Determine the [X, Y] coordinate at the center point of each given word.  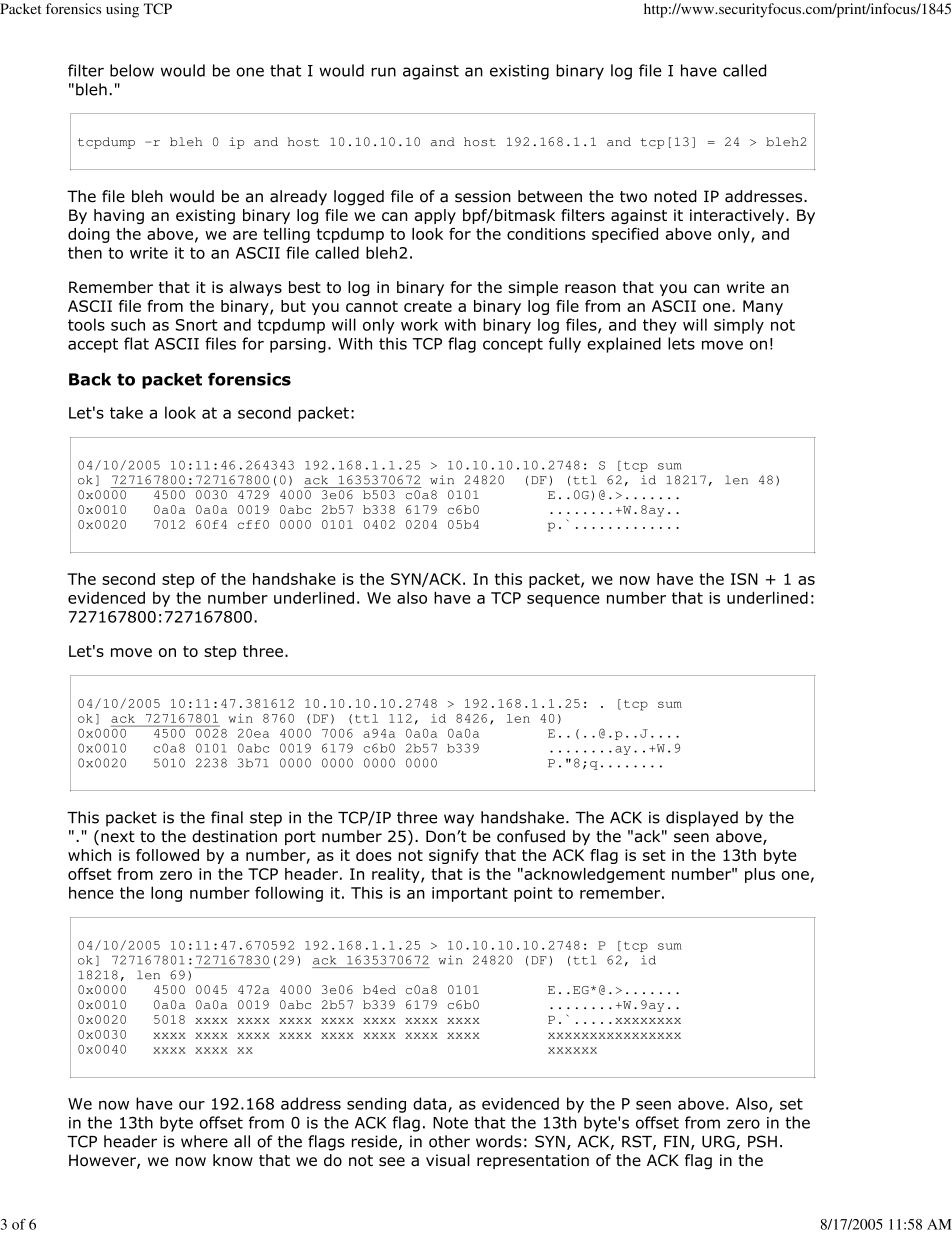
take [126, 412]
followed [167, 855]
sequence [563, 601]
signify [454, 856]
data [431, 1104]
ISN [744, 579]
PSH [762, 1141]
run [383, 72]
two [633, 197]
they [660, 326]
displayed [702, 819]
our [192, 1105]
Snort [197, 325]
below [132, 70]
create [428, 306]
